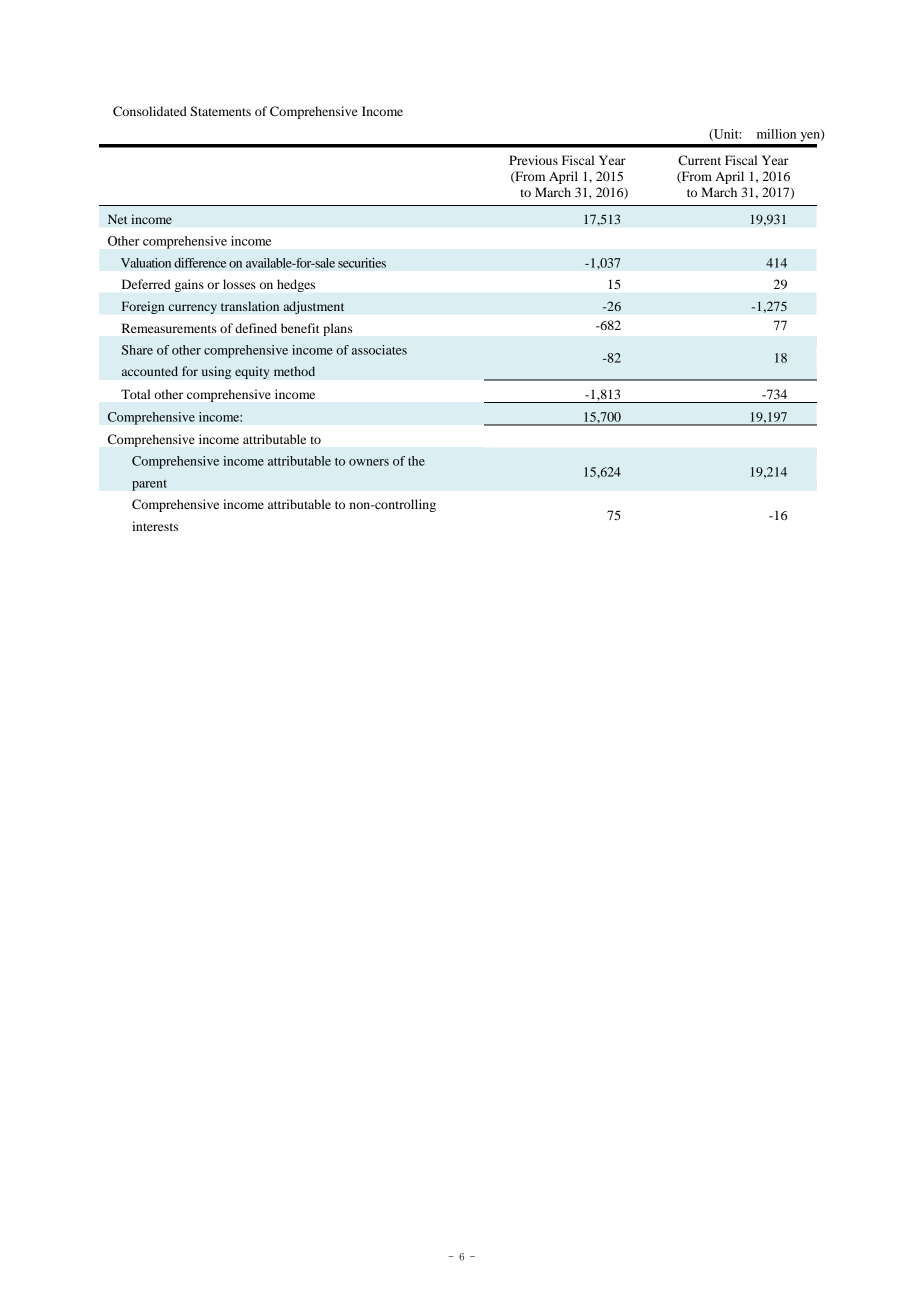 This document has width=924, height=1308. I want to click on method, so click(294, 371).
